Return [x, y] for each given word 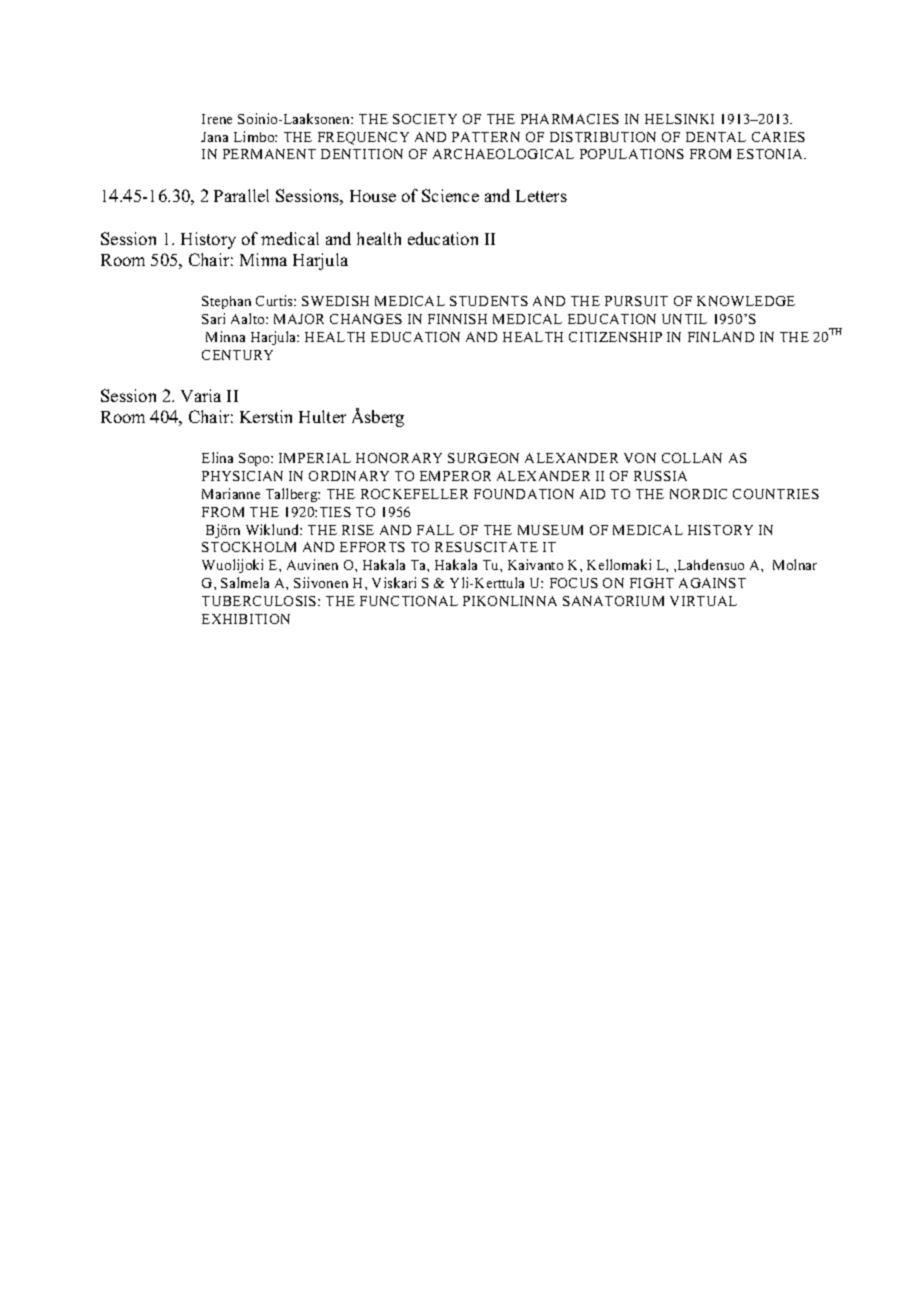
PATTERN [486, 137]
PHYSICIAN [242, 476]
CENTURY [237, 355]
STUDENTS [489, 301]
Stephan [226, 302]
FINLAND [721, 337]
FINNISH [457, 319]
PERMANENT [269, 154]
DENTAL [716, 137]
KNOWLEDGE [746, 301]
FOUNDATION [524, 494]
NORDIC [698, 494]
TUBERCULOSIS [260, 601]
